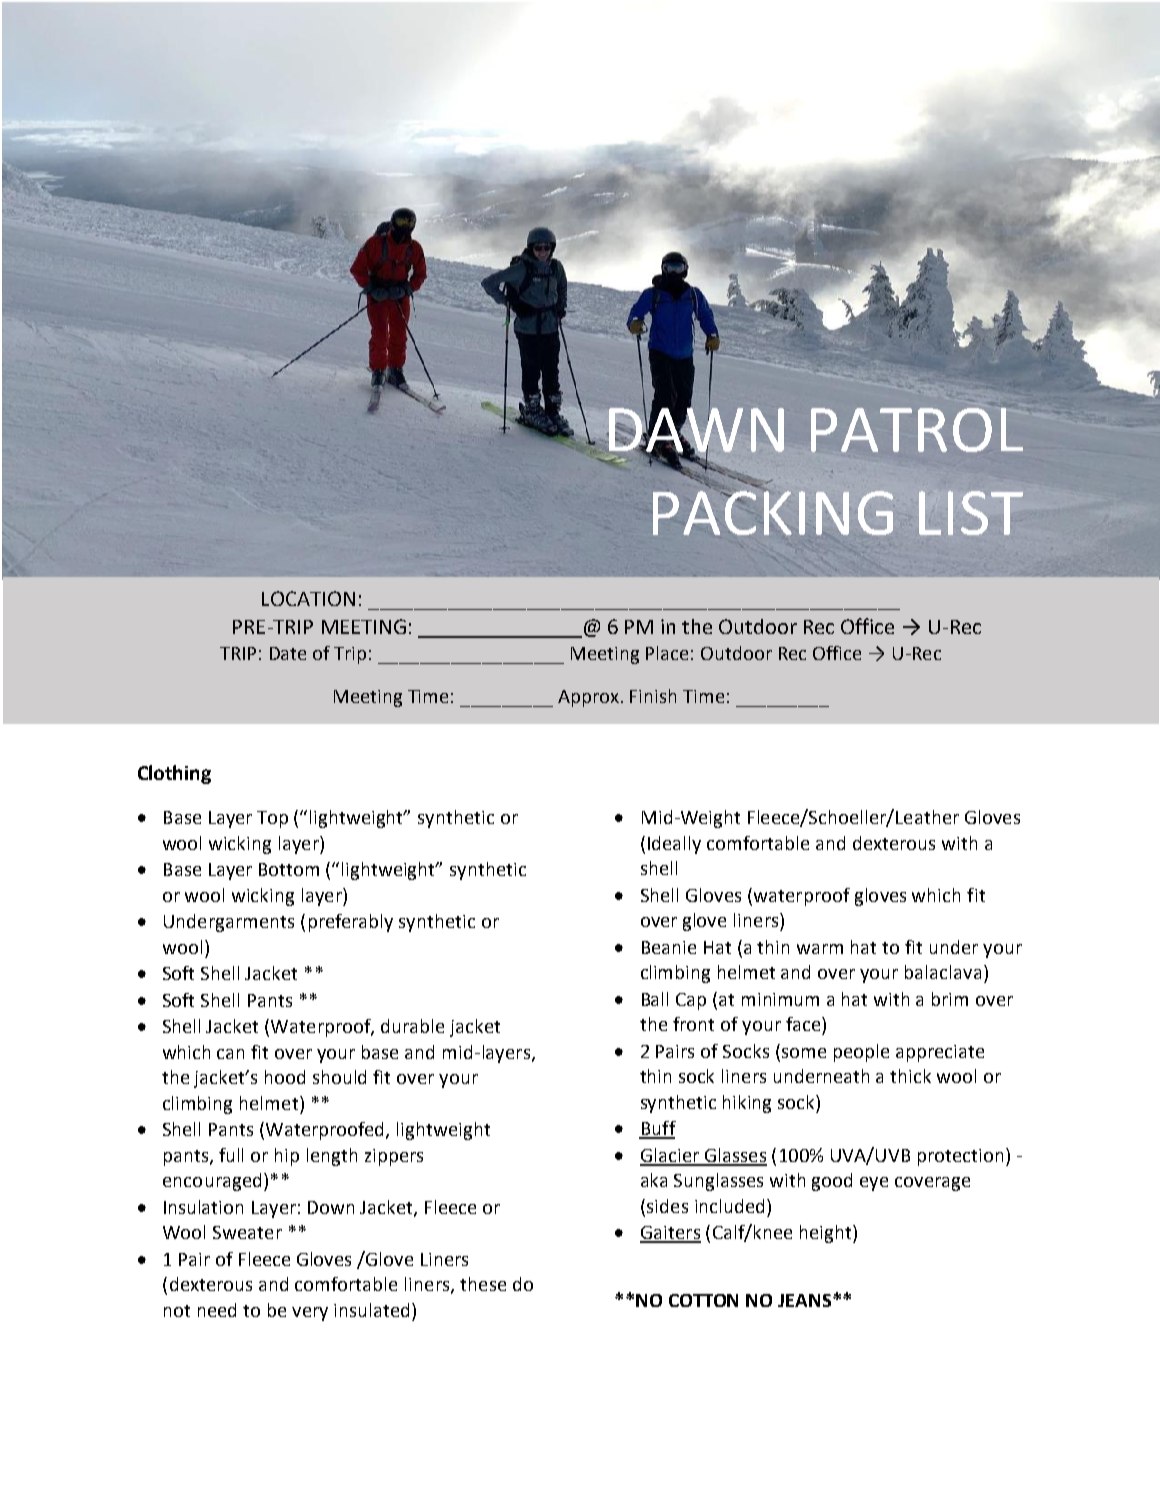  Describe the element at coordinates (806, 1300) in the document. I see `JEANS` at that location.
